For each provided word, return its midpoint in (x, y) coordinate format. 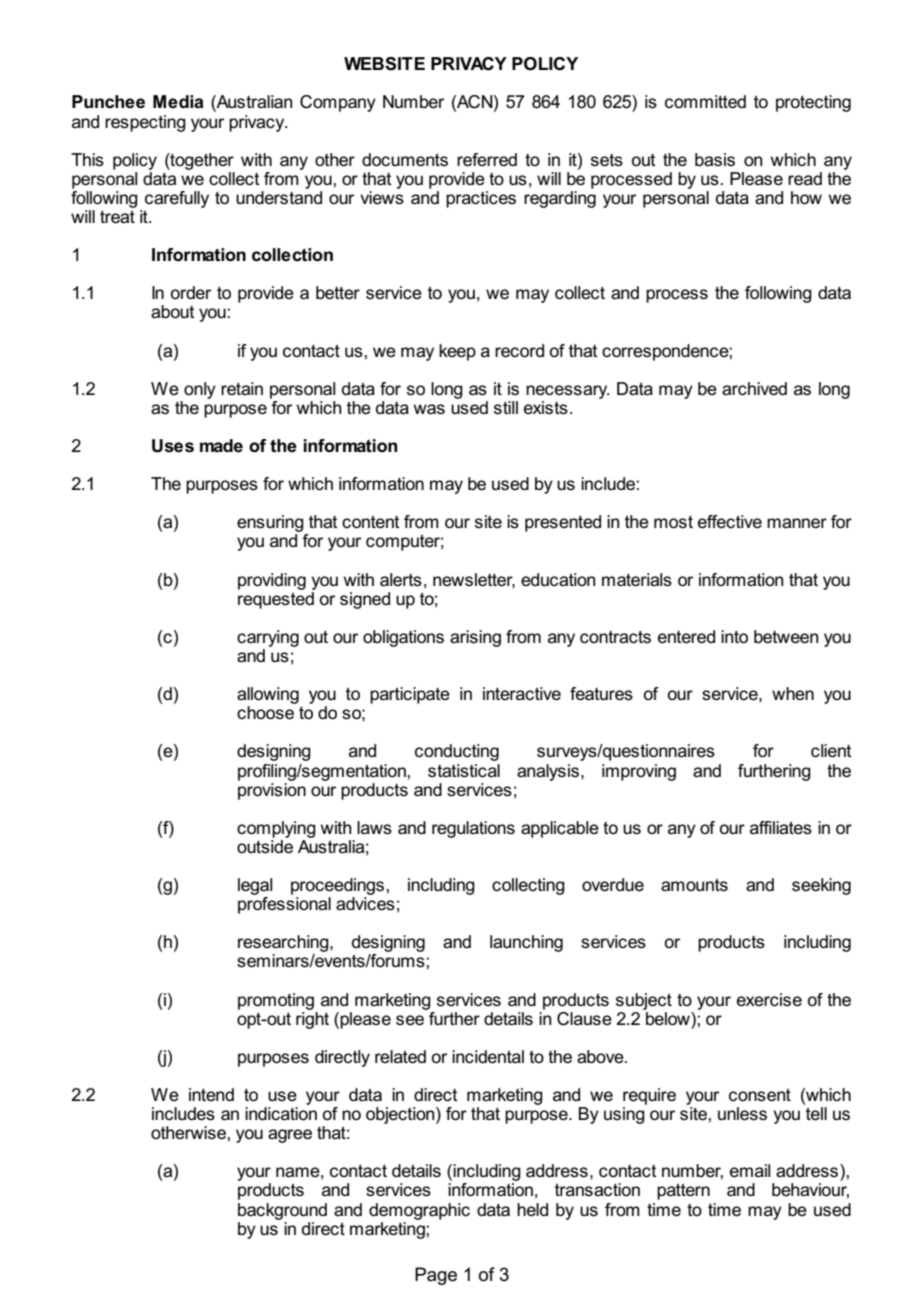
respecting (145, 123)
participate (410, 695)
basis (715, 160)
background (282, 1211)
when (793, 694)
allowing (268, 695)
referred (487, 160)
